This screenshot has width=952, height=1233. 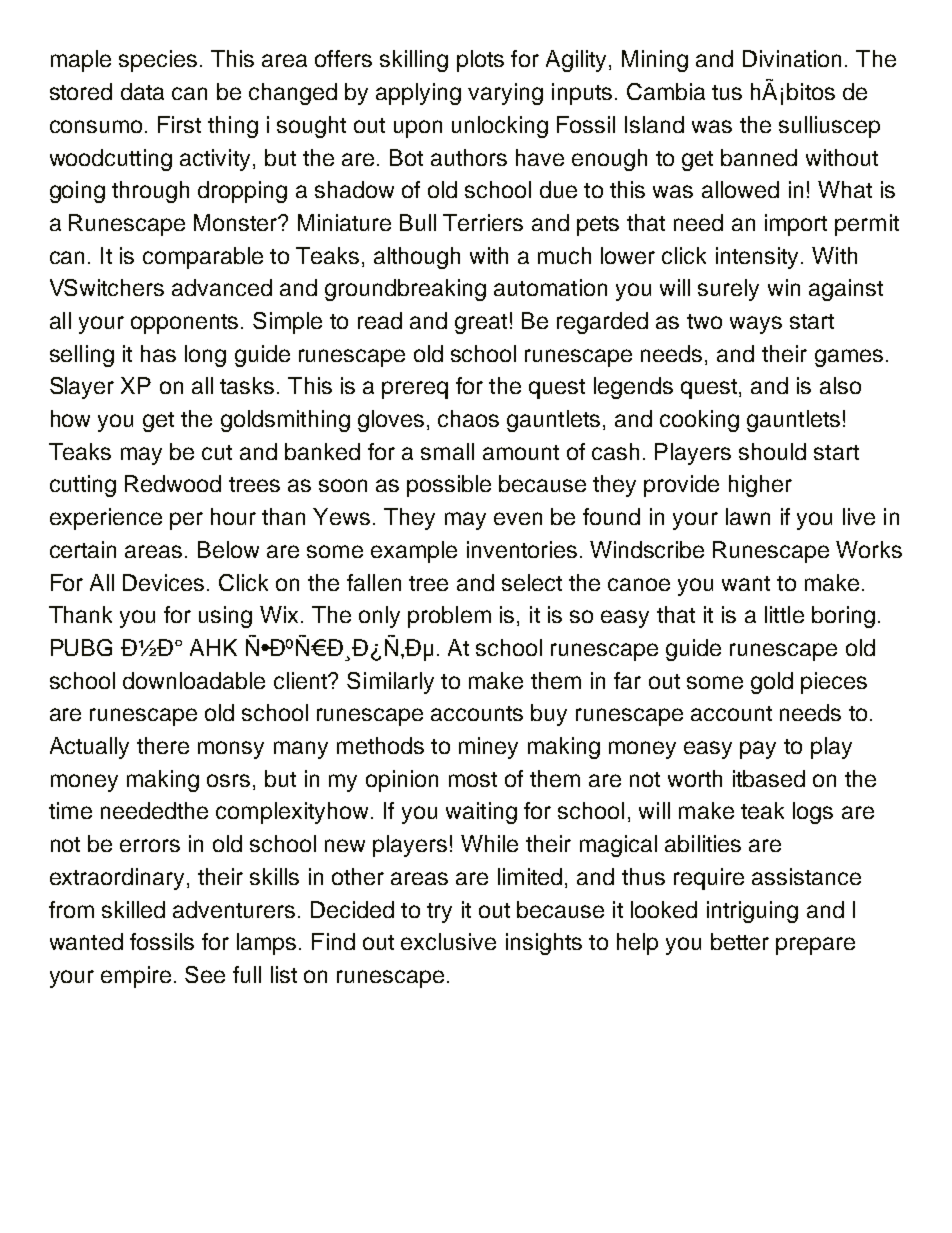 I want to click on varying, so click(x=505, y=94).
